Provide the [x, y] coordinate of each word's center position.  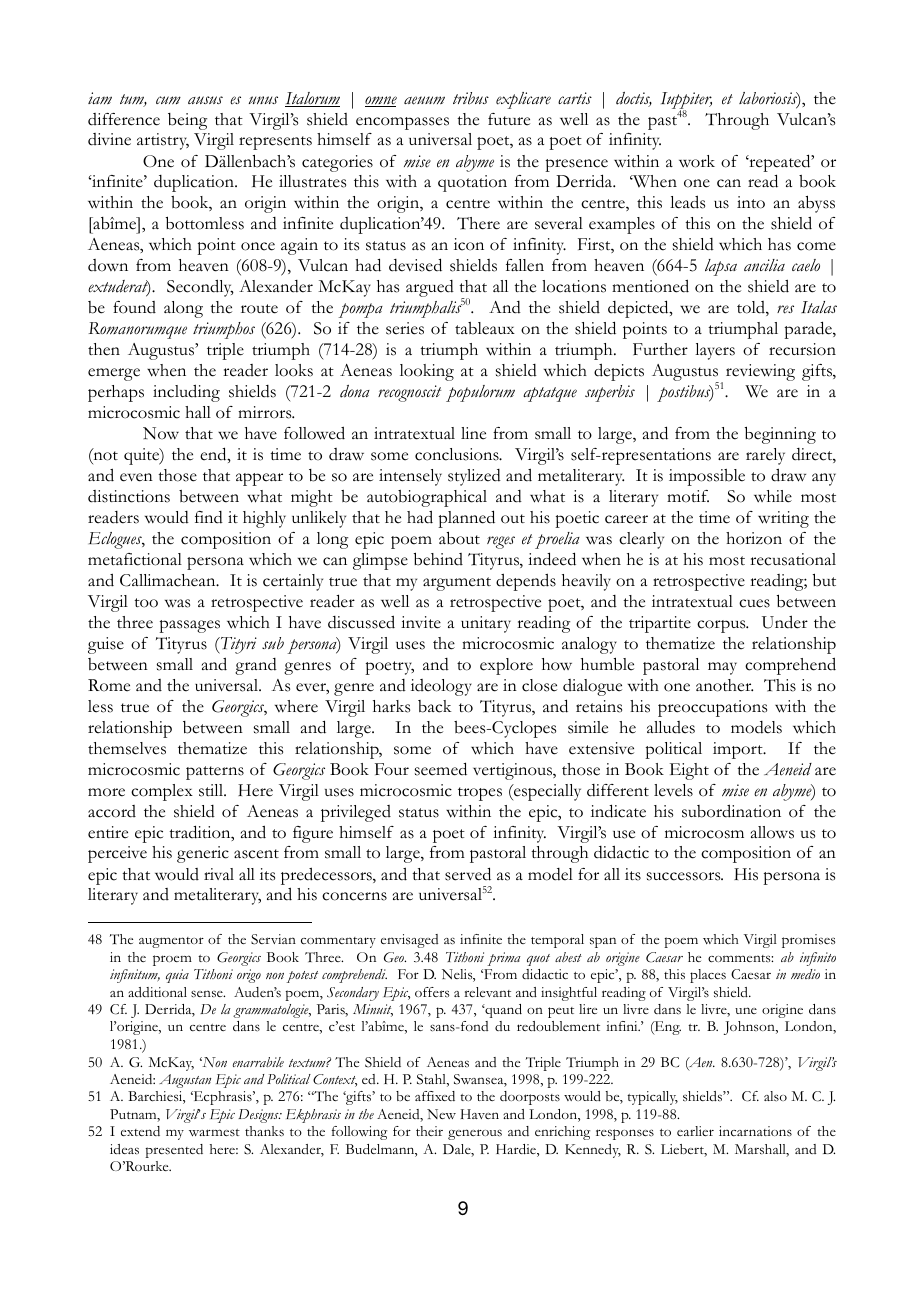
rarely [765, 456]
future [509, 119]
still [212, 790]
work [697, 161]
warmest [214, 1132]
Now [161, 433]
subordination [731, 811]
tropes [480, 794]
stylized [474, 477]
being [187, 121]
